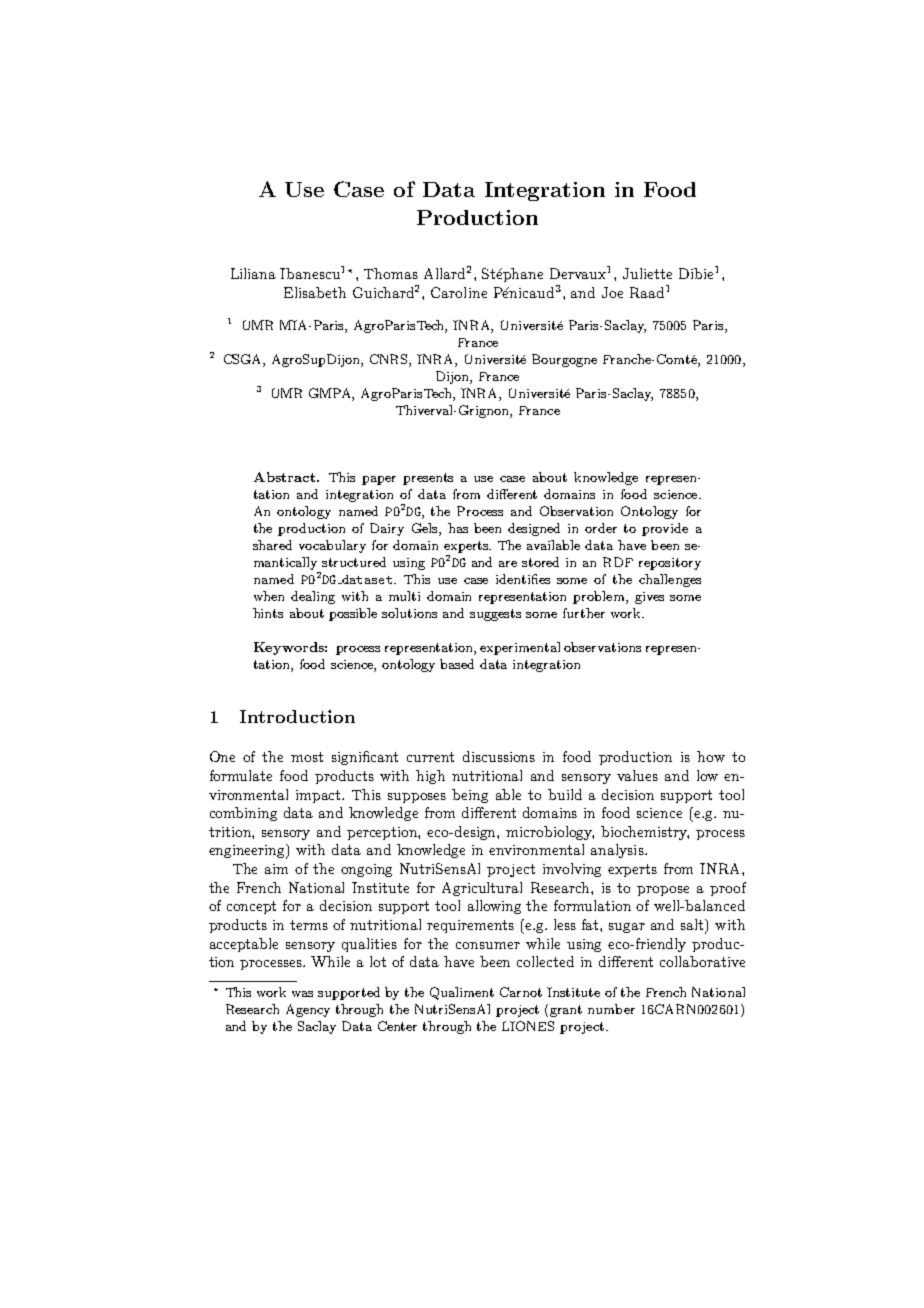 The image size is (924, 1308). What do you see at coordinates (459, 292) in the screenshot?
I see `Caroline` at bounding box center [459, 292].
